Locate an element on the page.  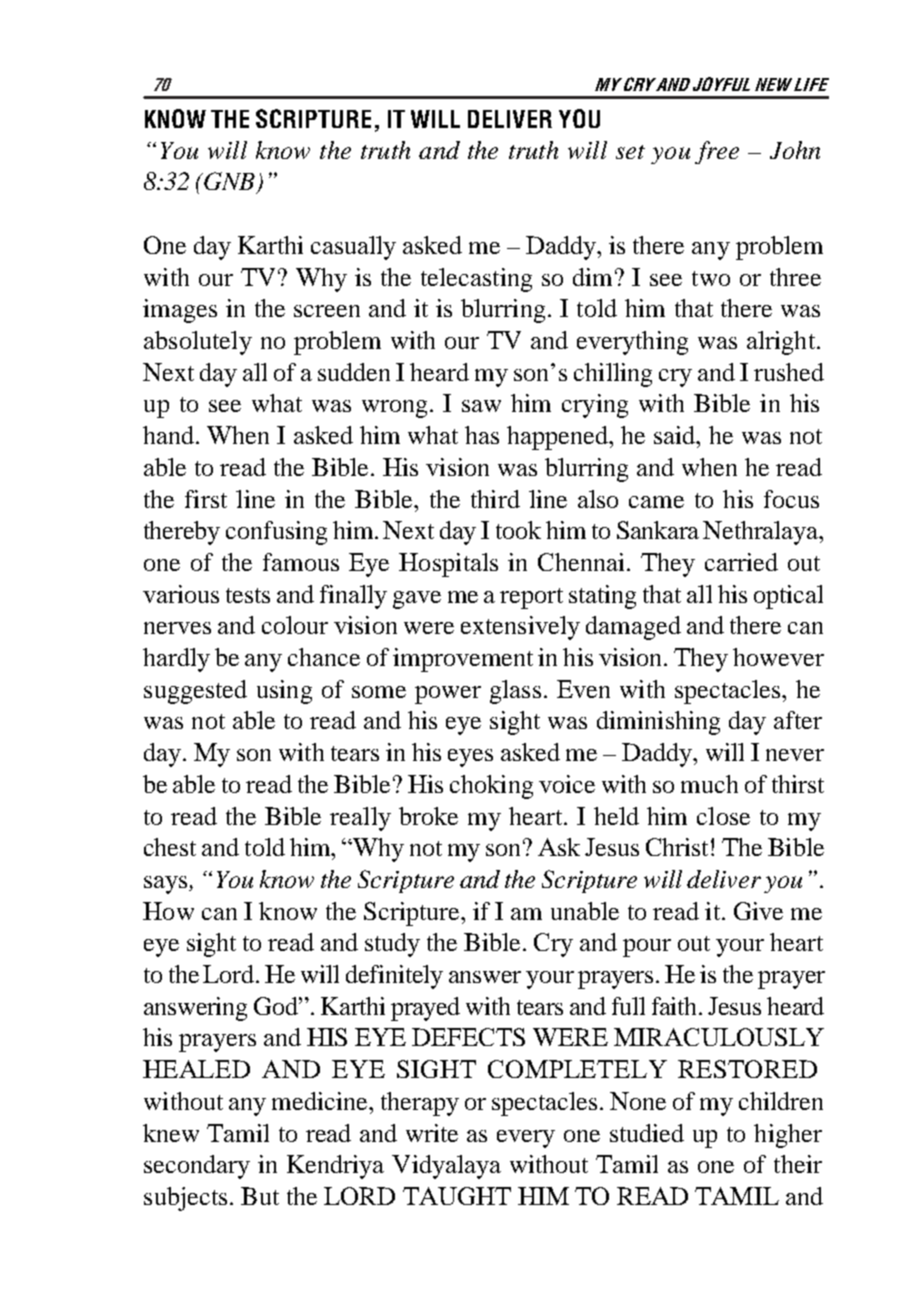
first is located at coordinates (206, 499).
